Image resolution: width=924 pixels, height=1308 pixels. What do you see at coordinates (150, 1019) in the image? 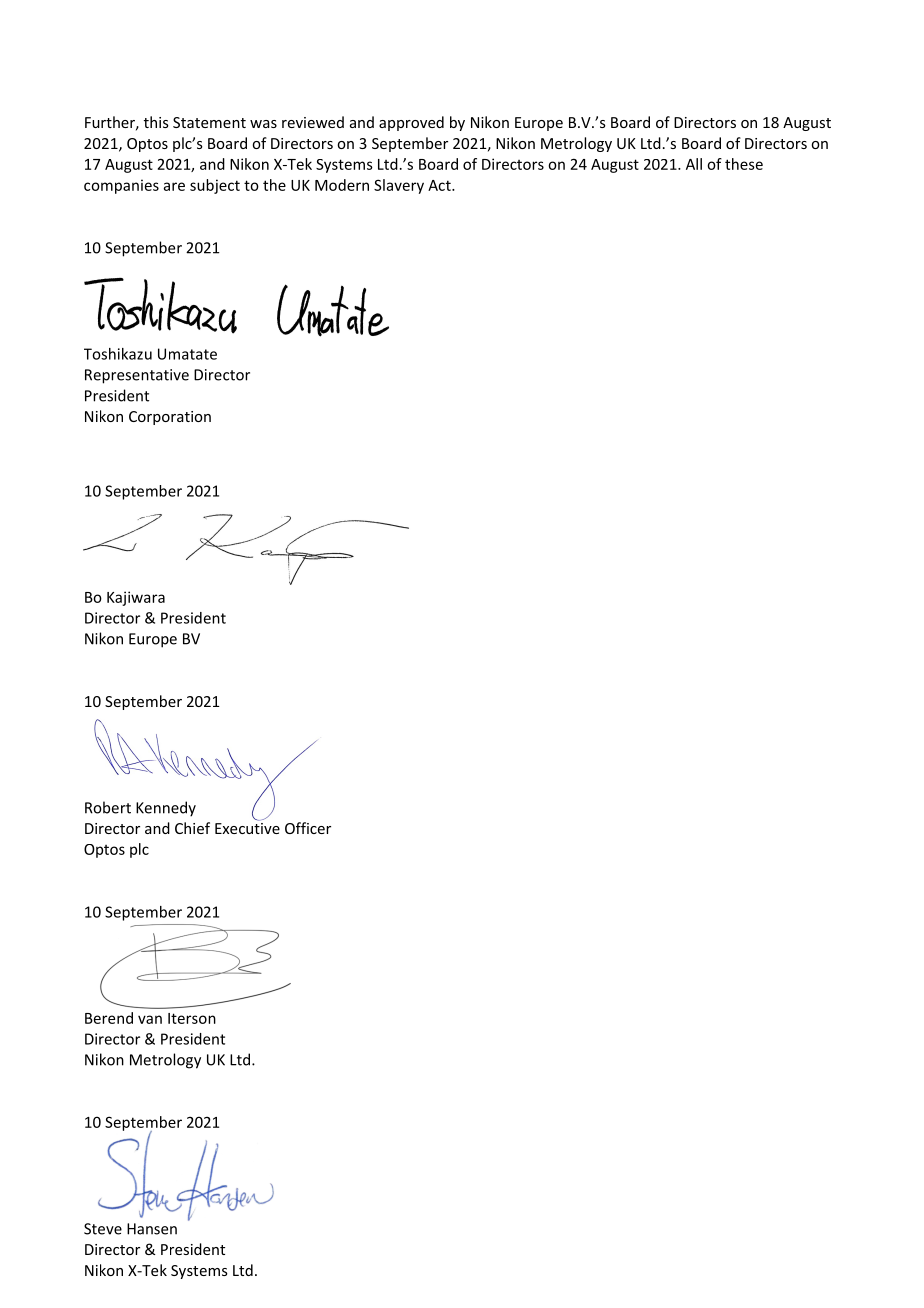
I see `van` at bounding box center [150, 1019].
